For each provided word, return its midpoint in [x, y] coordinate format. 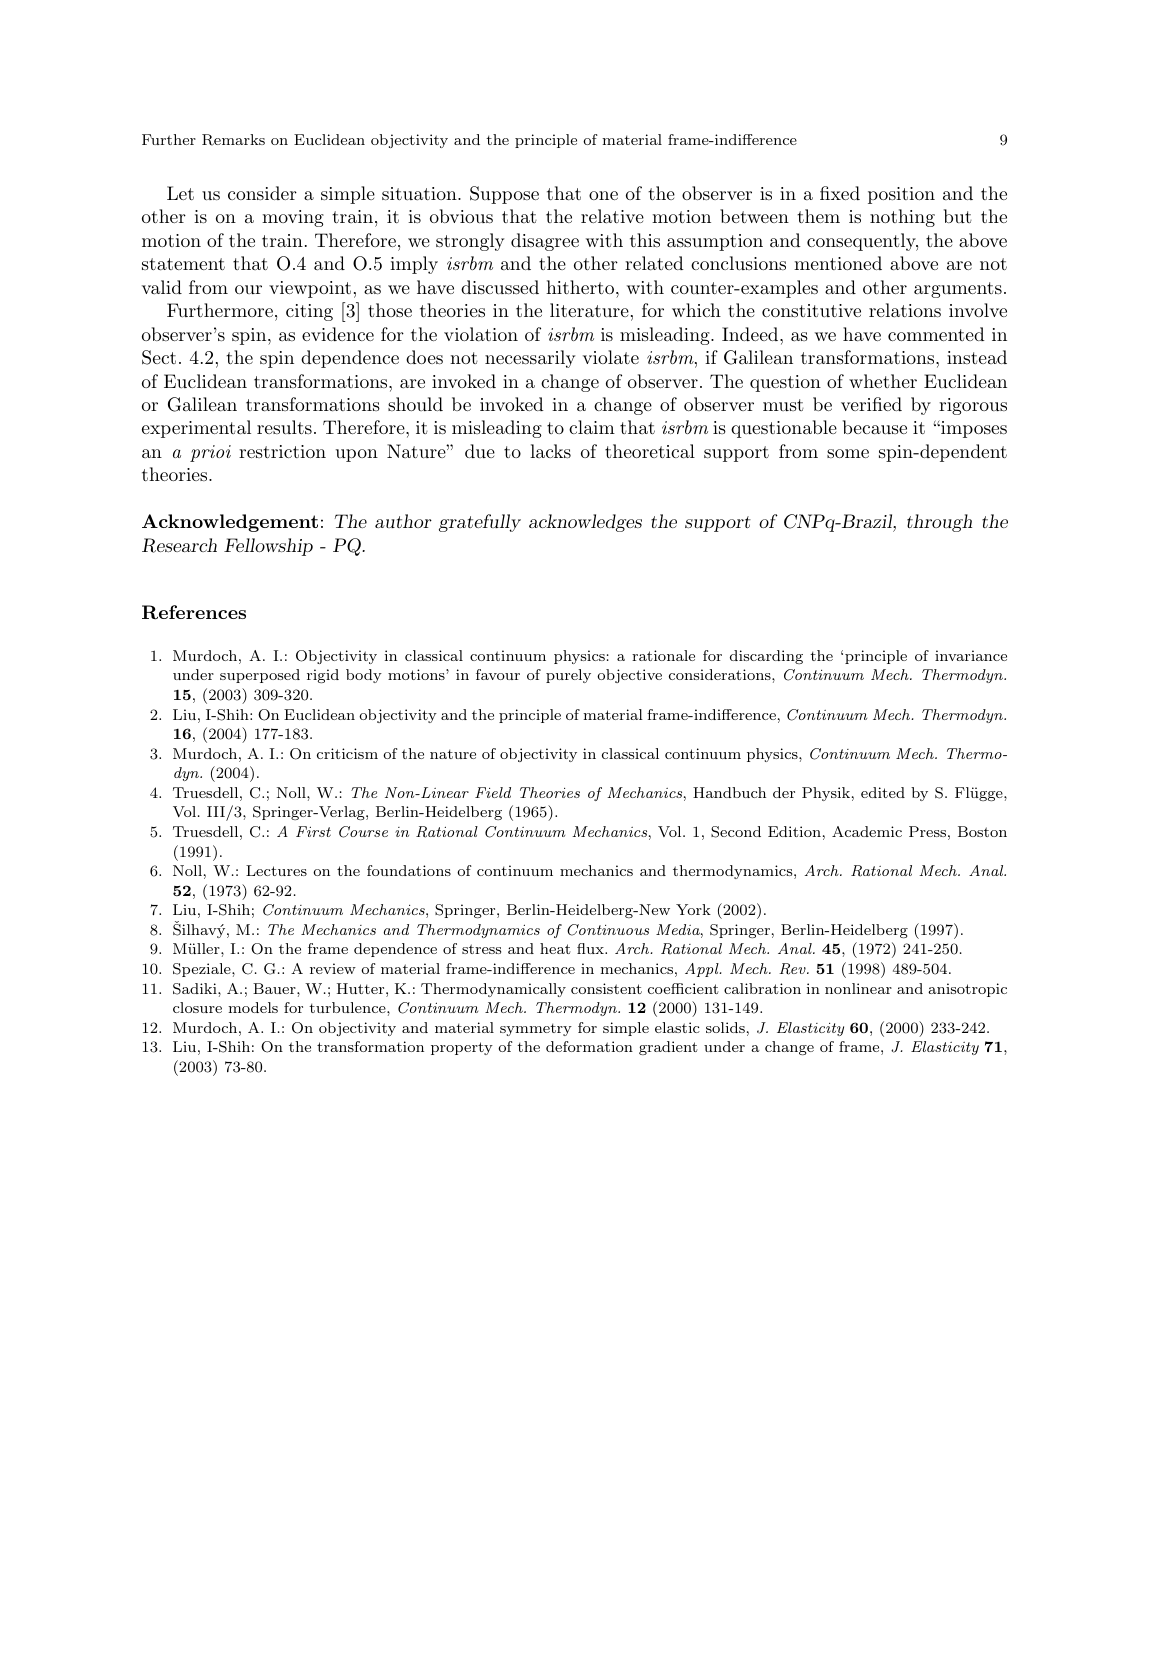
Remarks [233, 140]
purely [568, 676]
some [848, 453]
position [901, 195]
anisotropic [967, 990]
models [253, 1007]
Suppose [504, 195]
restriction [282, 451]
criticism [347, 753]
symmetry [536, 1029]
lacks [550, 451]
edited [883, 792]
